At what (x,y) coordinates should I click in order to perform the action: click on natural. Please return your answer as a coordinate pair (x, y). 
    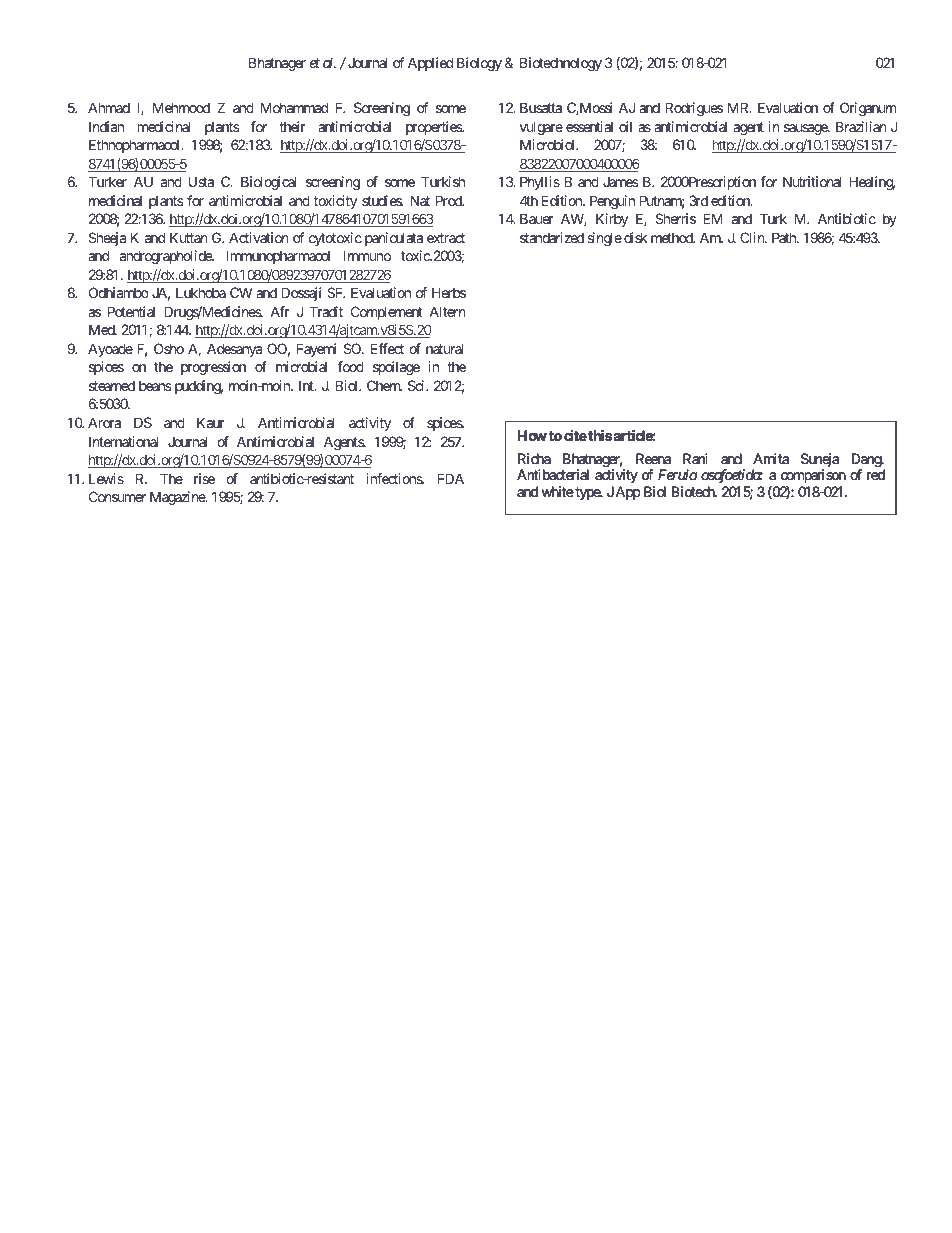
    Looking at the image, I should click on (445, 348).
